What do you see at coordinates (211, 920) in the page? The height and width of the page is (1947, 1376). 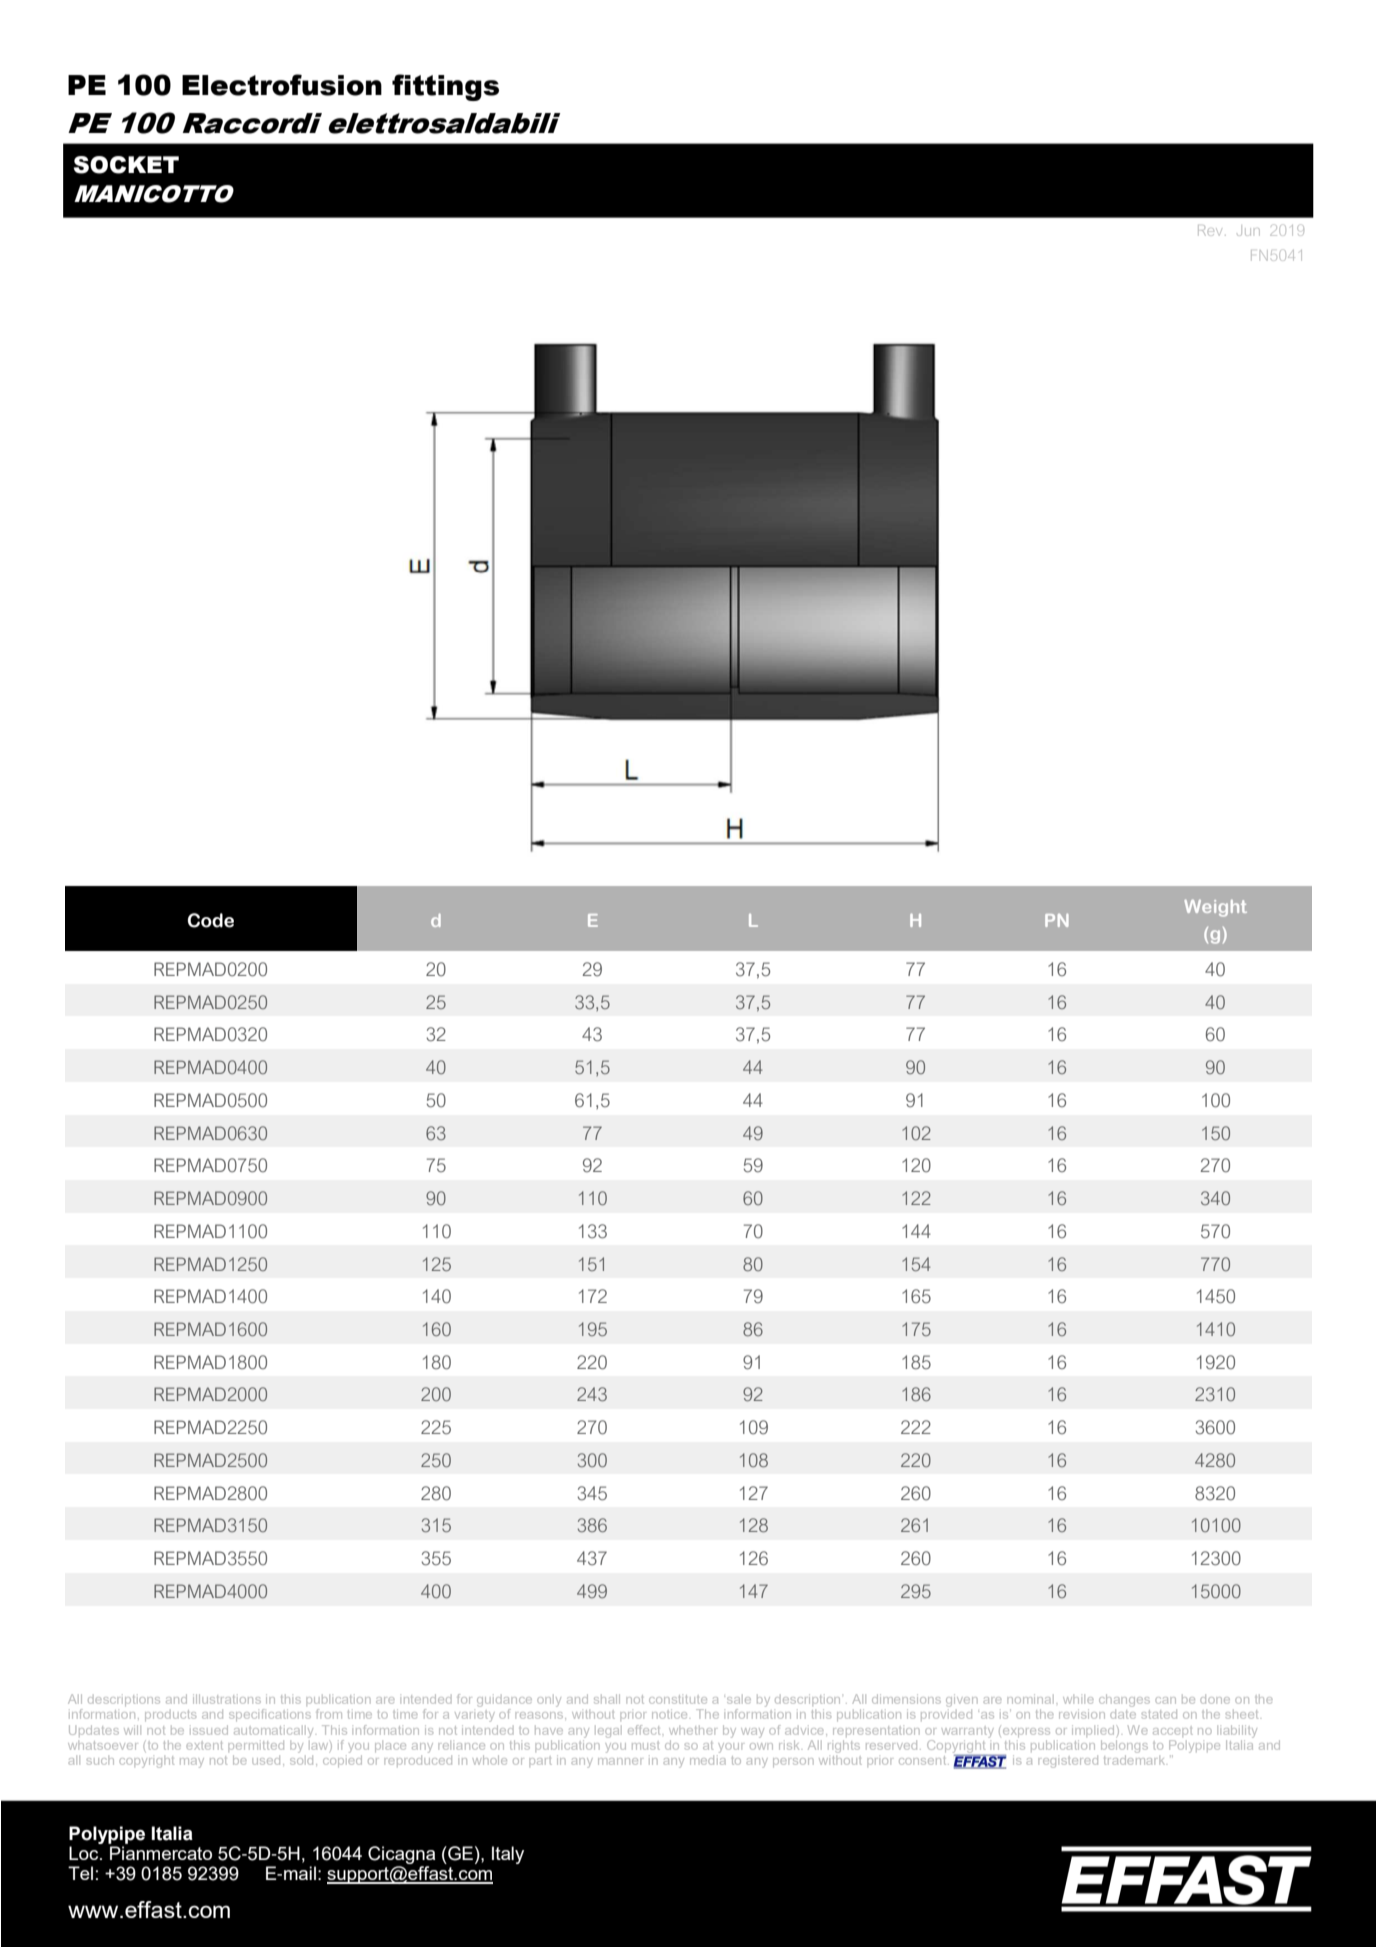 I see `Code` at bounding box center [211, 920].
